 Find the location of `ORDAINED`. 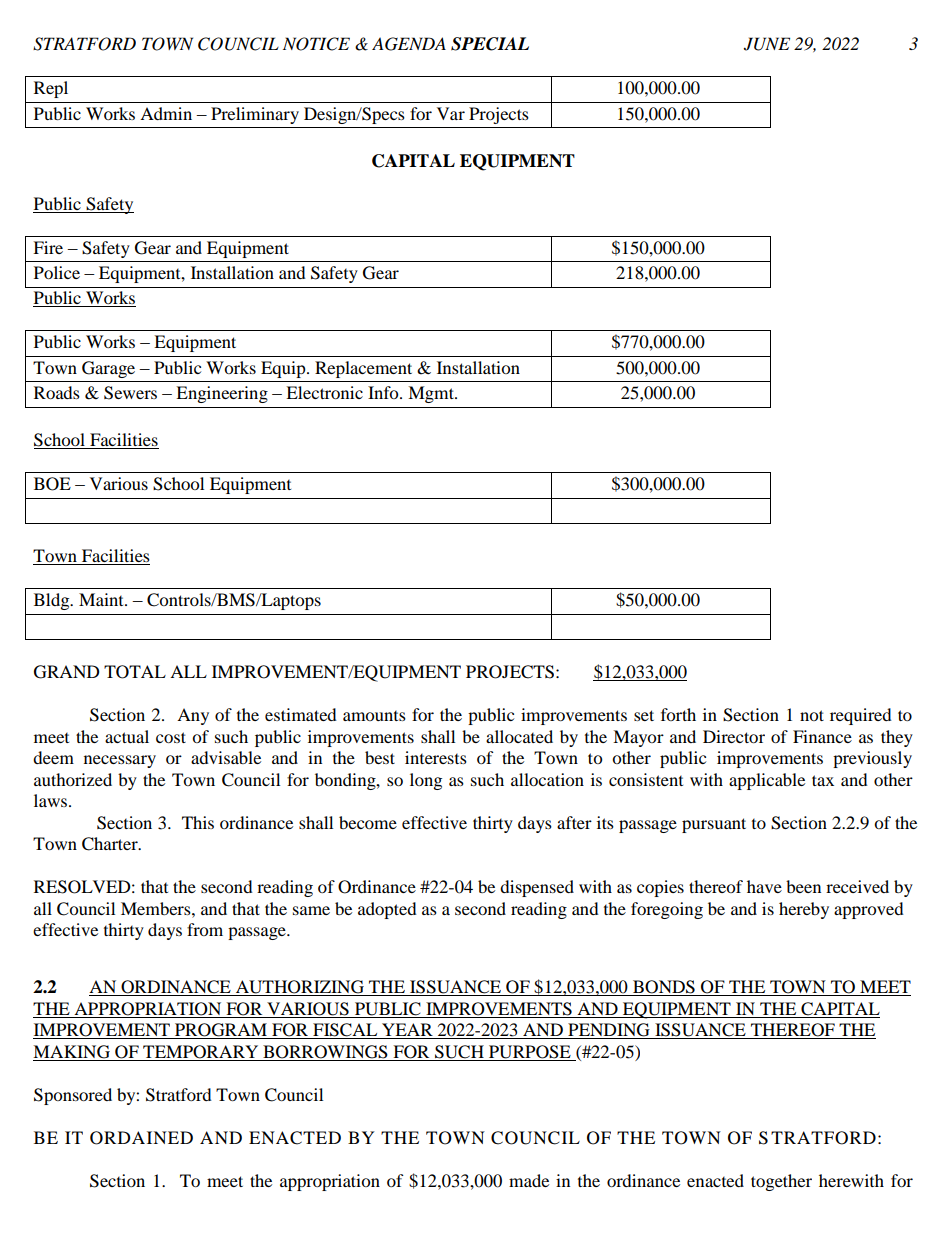

ORDAINED is located at coordinates (141, 1138).
